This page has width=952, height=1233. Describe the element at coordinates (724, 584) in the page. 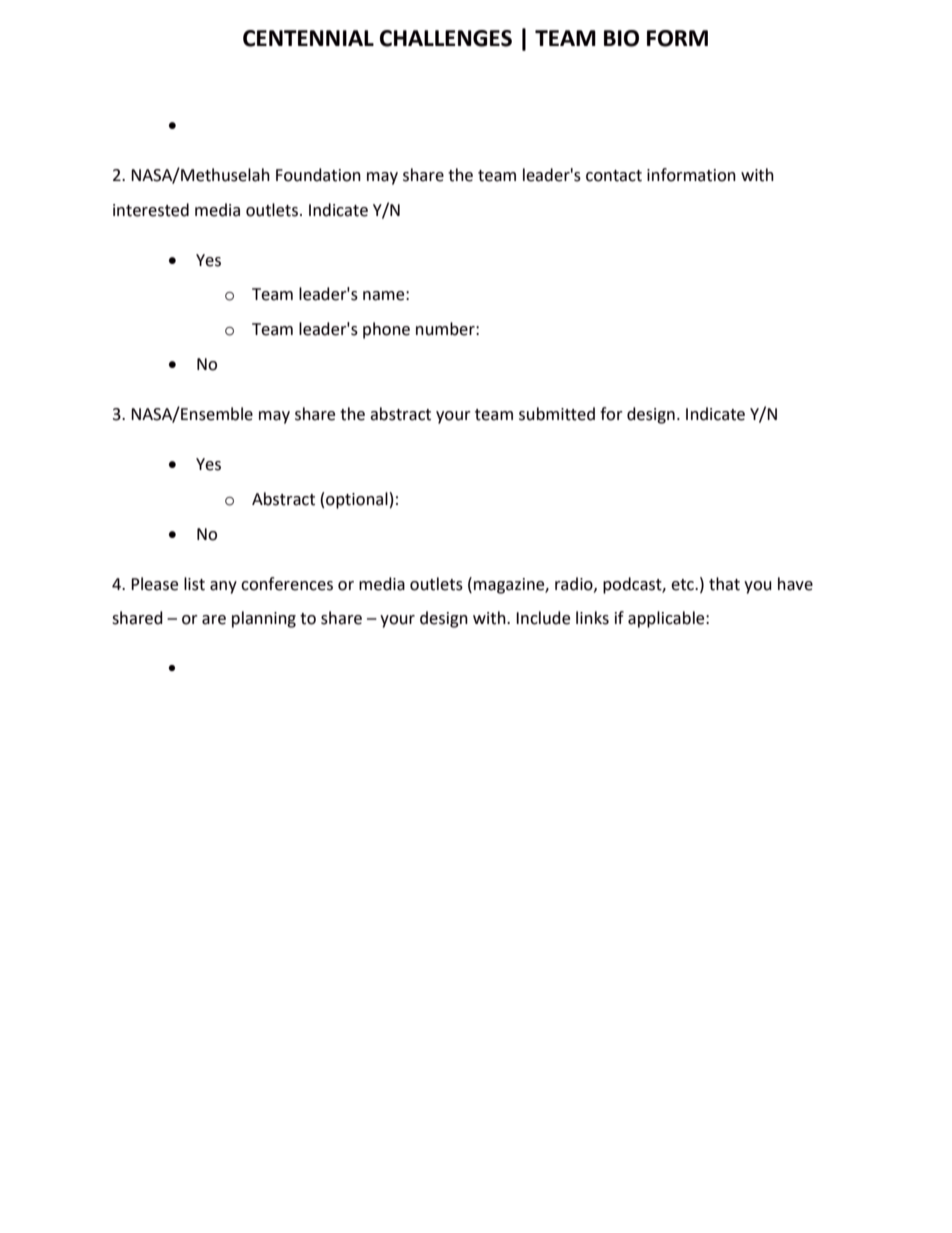

I see `that` at that location.
